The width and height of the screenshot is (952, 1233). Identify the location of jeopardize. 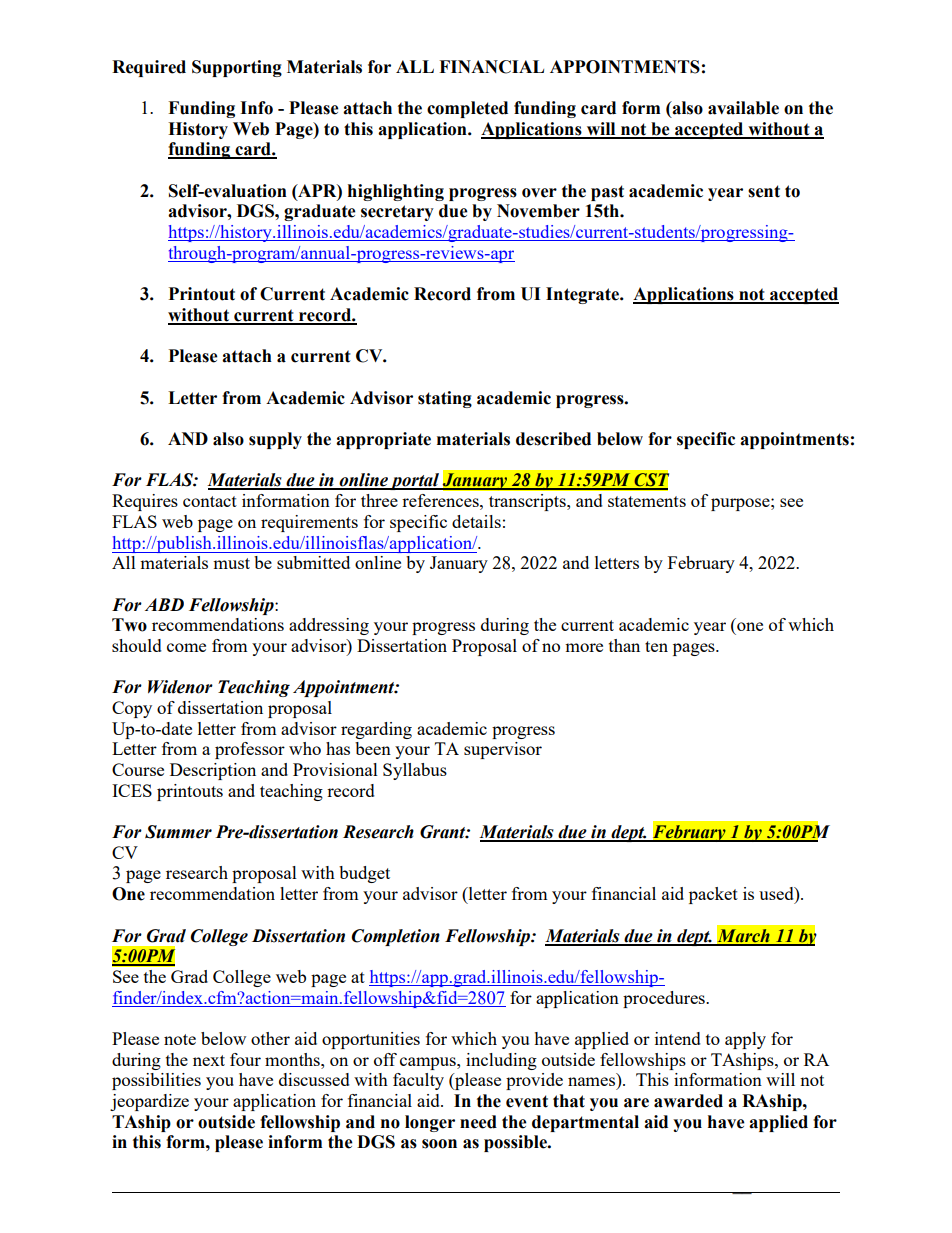
(149, 1102).
